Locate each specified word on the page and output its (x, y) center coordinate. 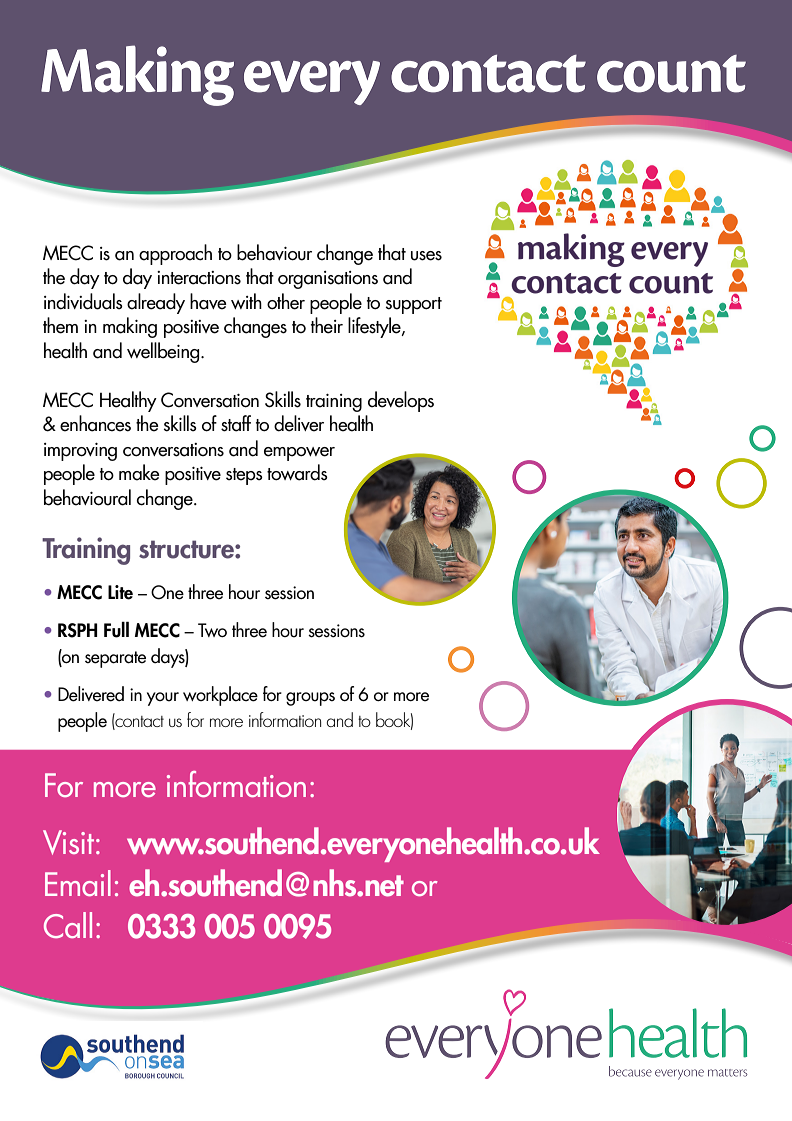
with (246, 301)
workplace (220, 696)
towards (297, 472)
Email (78, 883)
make (139, 472)
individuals (83, 301)
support (413, 305)
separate (115, 659)
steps (244, 476)
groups (310, 699)
